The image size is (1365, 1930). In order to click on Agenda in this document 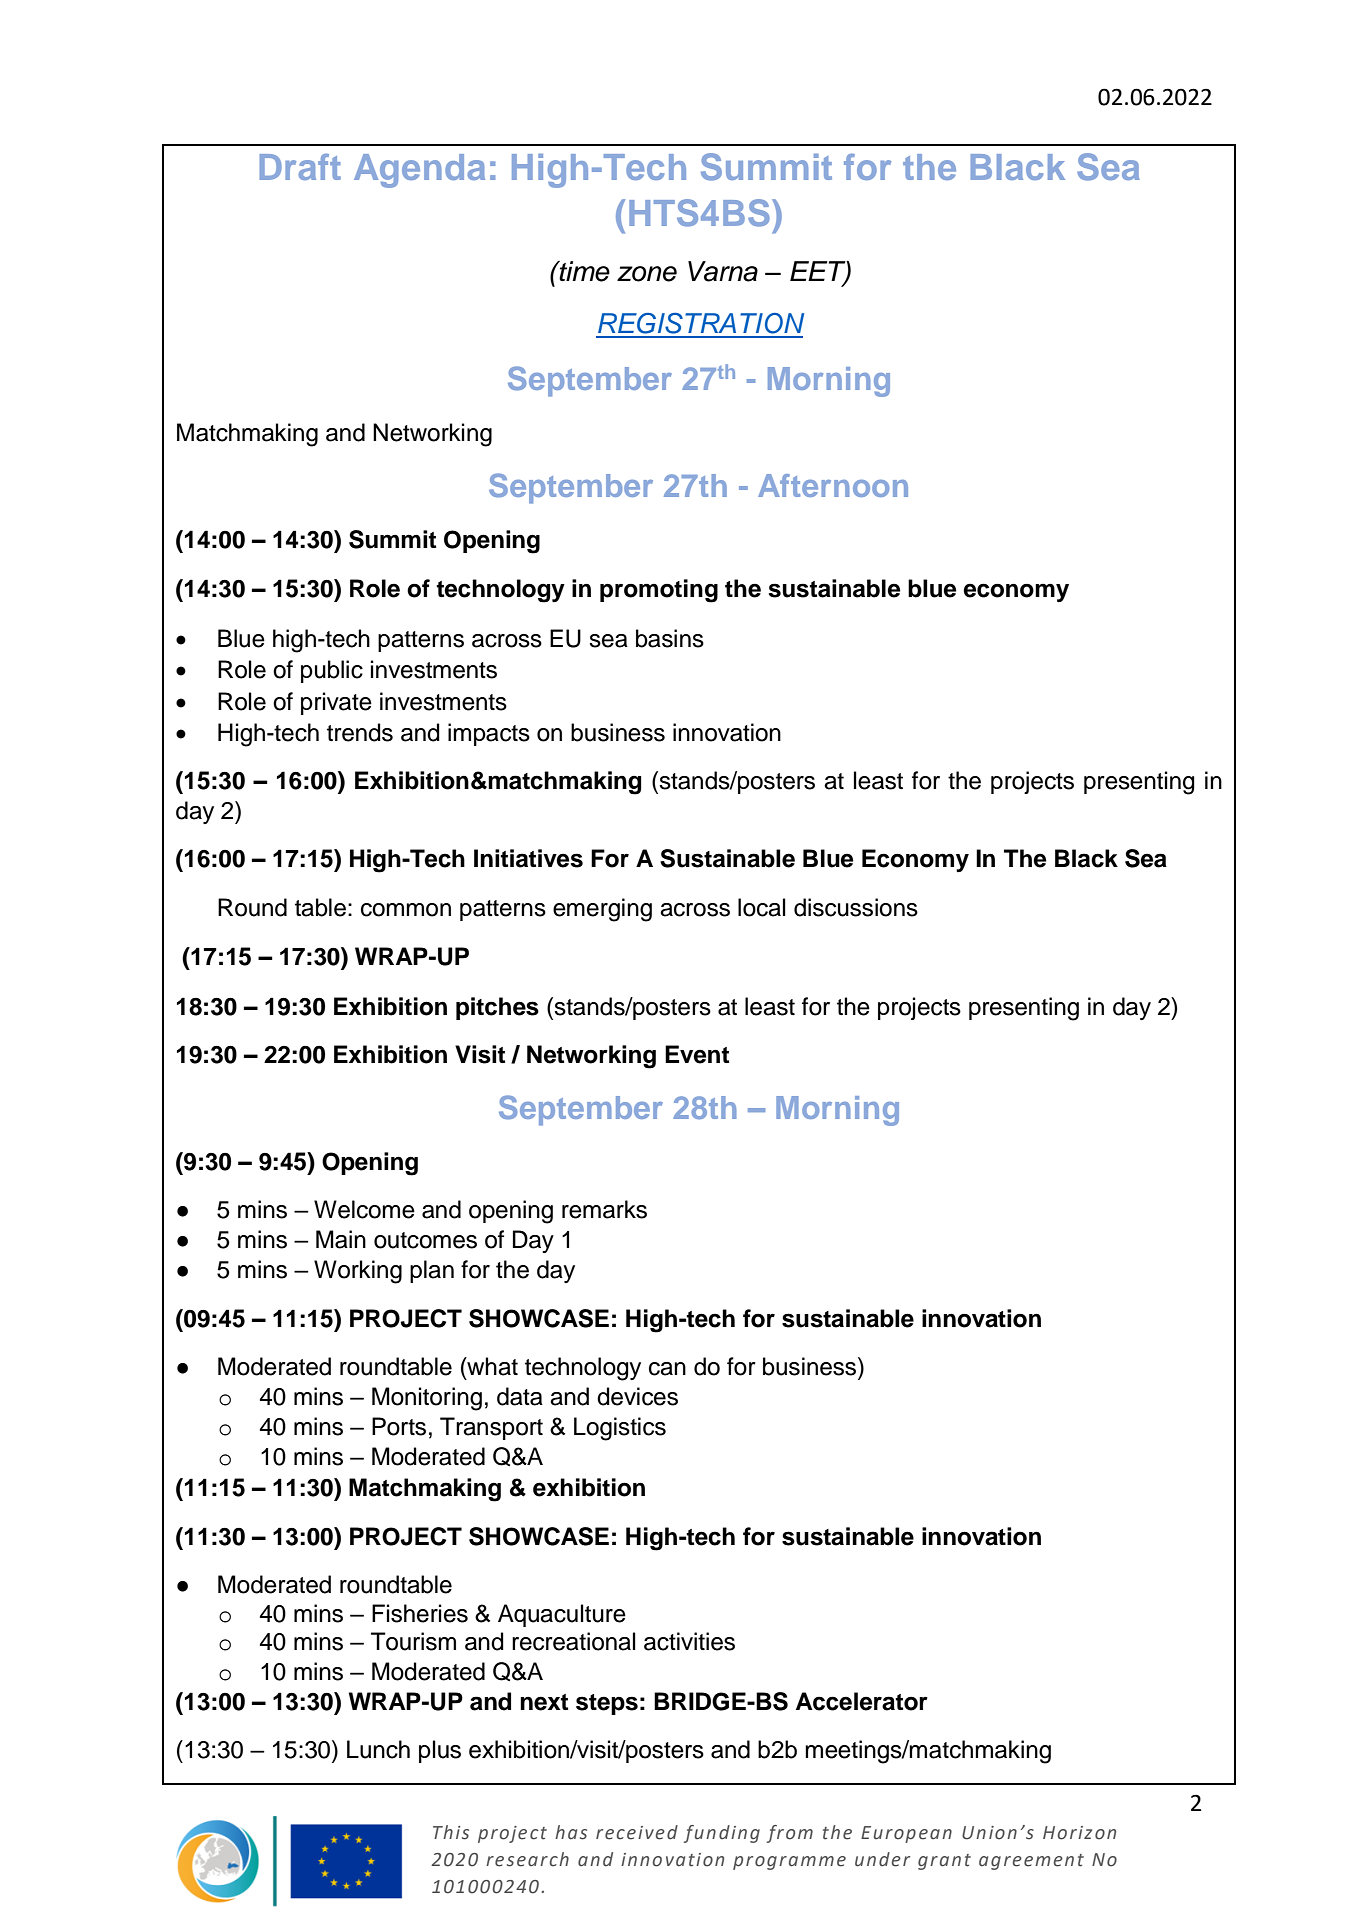, I will do `click(419, 171)`.
